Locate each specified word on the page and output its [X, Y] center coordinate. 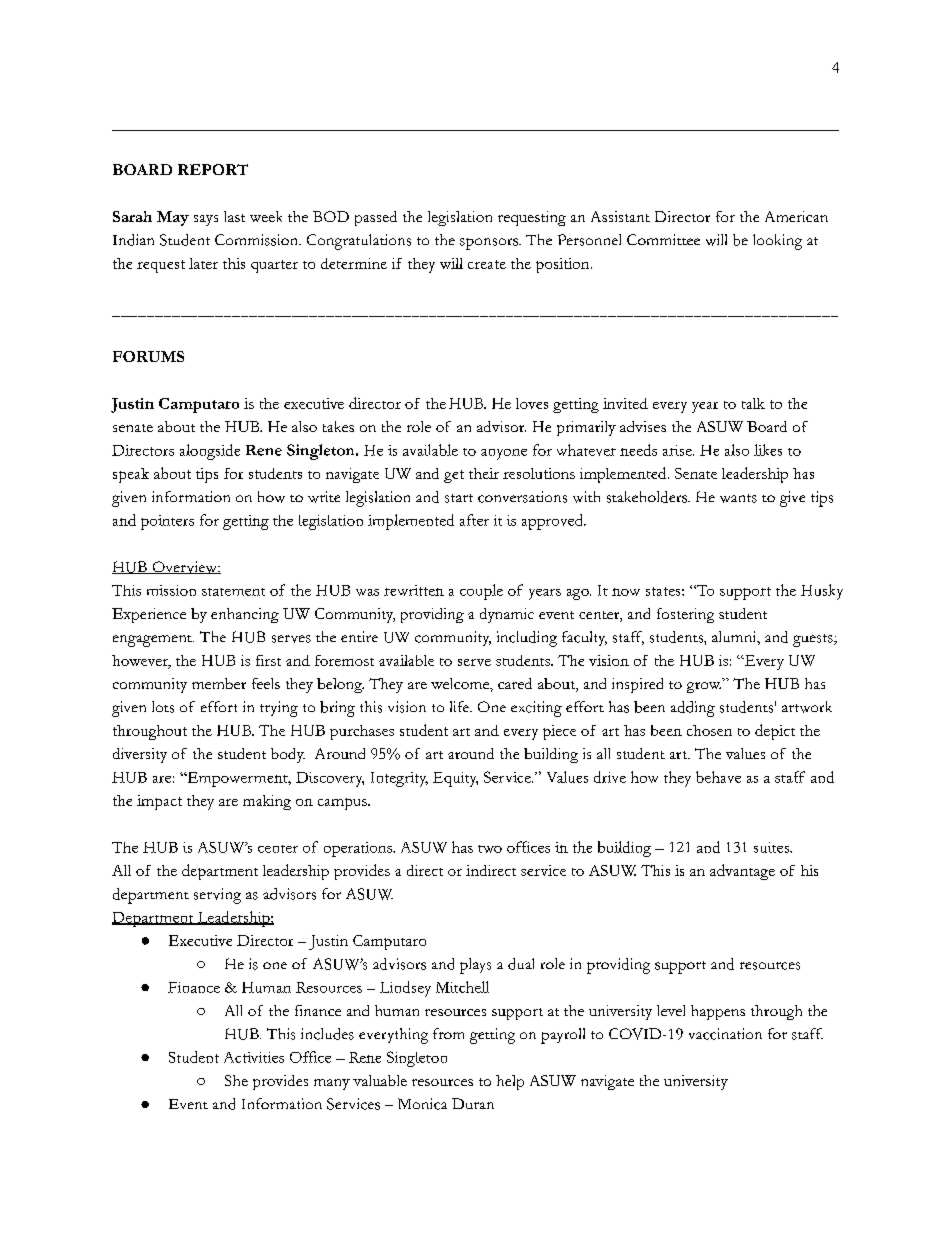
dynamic [507, 615]
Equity [455, 779]
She [236, 1080]
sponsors [490, 244]
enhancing [245, 615]
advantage [742, 872]
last [234, 216]
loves [532, 403]
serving [217, 896]
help [510, 1082]
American [796, 216]
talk [753, 403]
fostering [685, 615]
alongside [210, 452]
